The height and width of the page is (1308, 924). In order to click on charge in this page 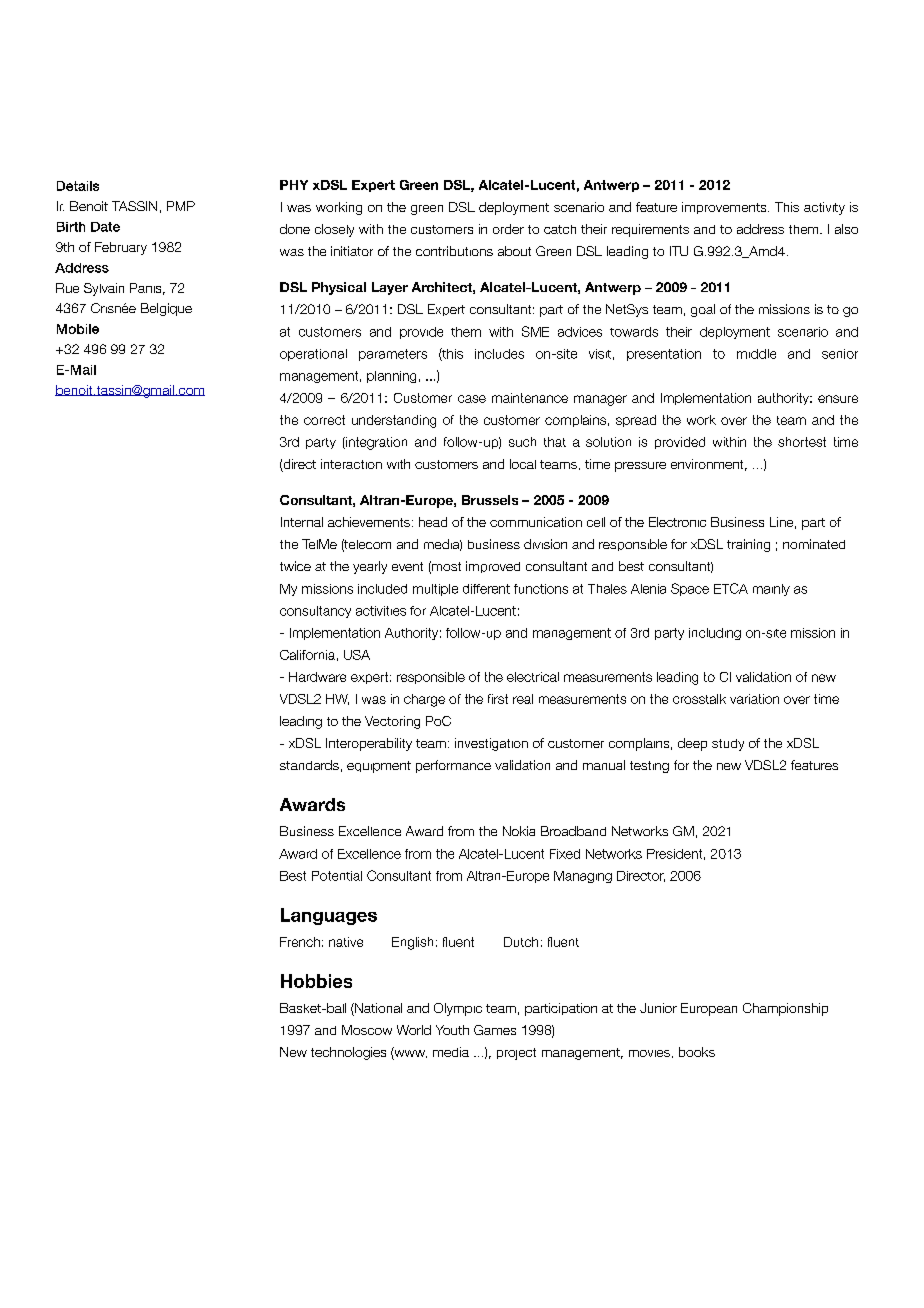, I will do `click(424, 700)`.
